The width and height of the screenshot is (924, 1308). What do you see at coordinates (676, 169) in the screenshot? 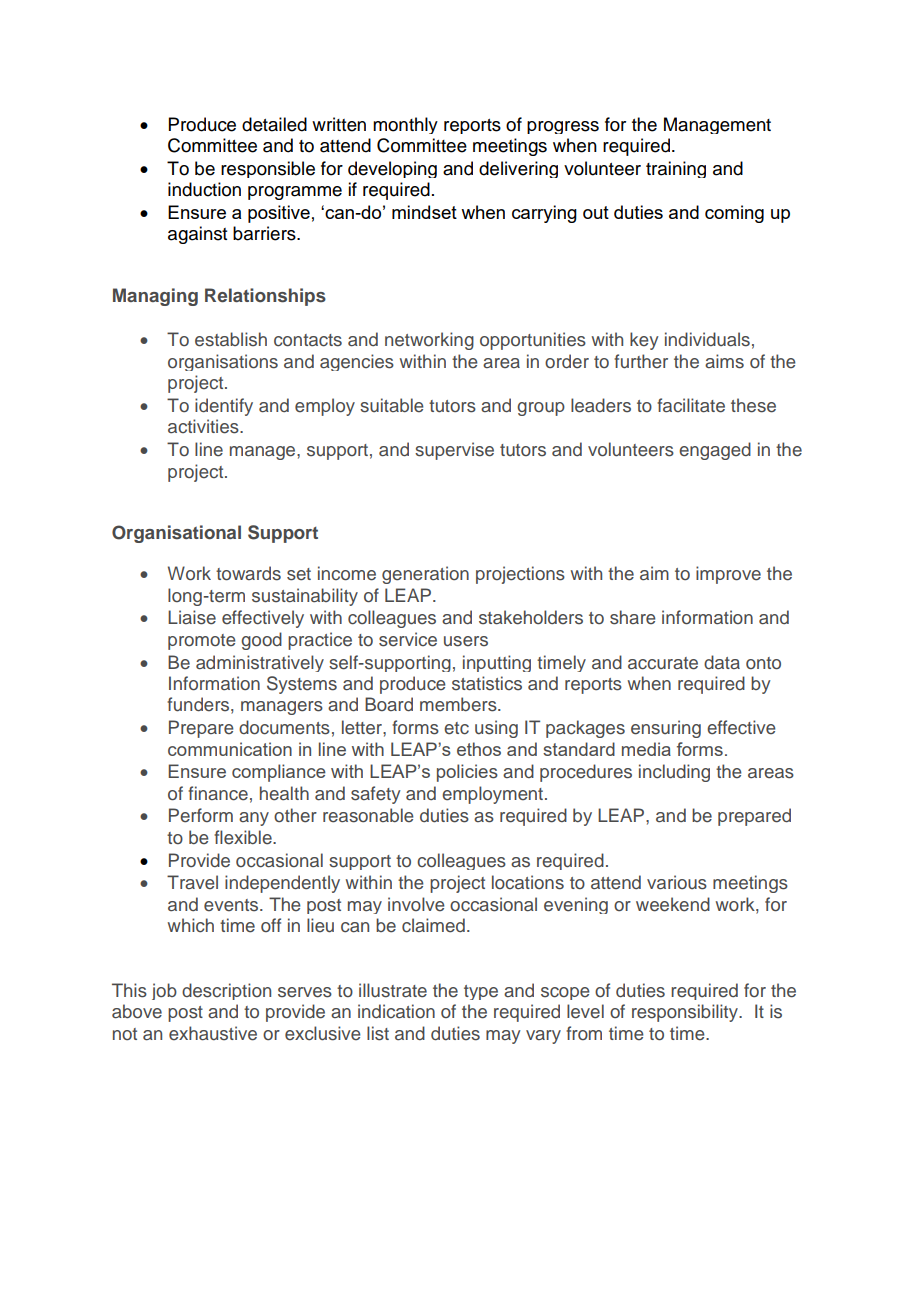
I see `training` at bounding box center [676, 169].
